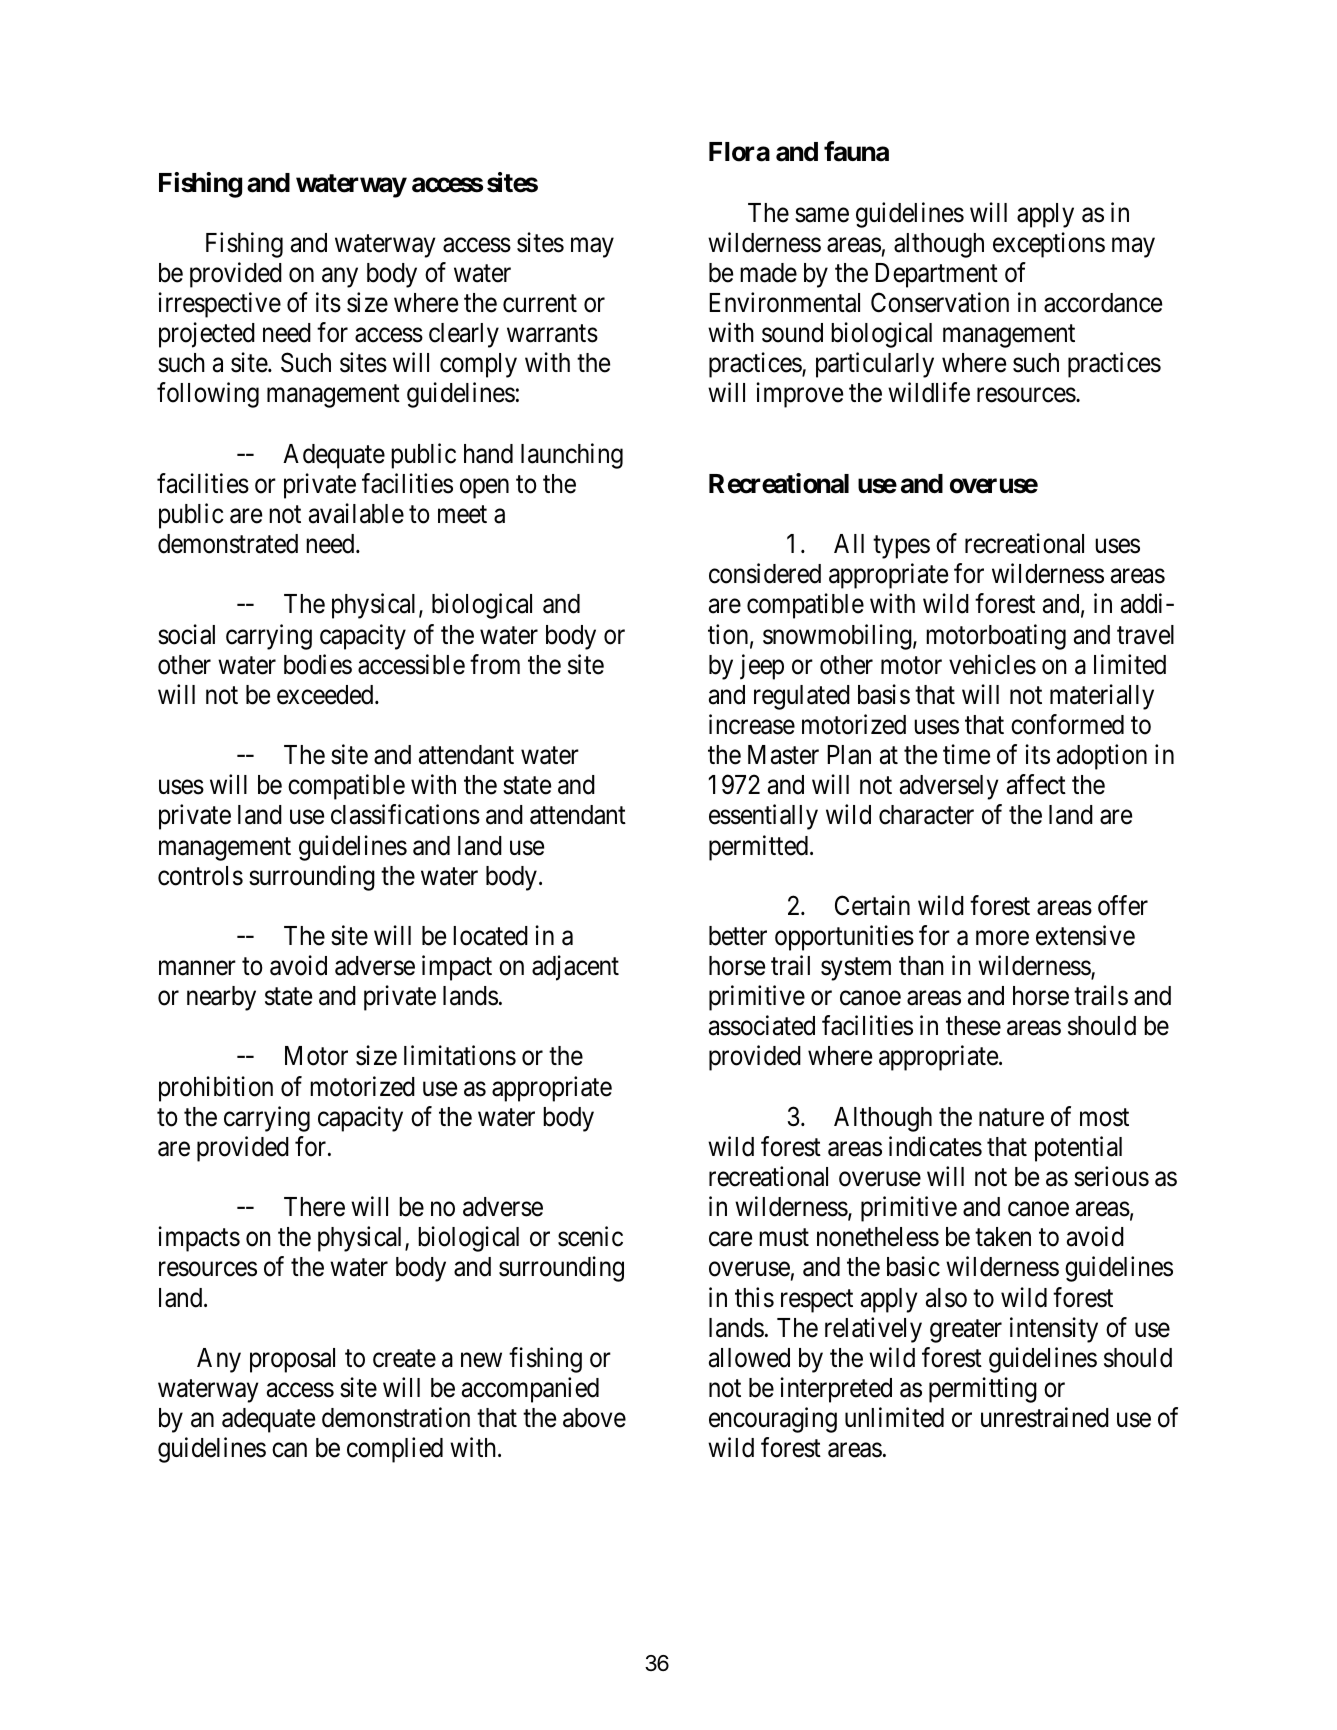  I want to click on unrestrained, so click(1045, 1417).
